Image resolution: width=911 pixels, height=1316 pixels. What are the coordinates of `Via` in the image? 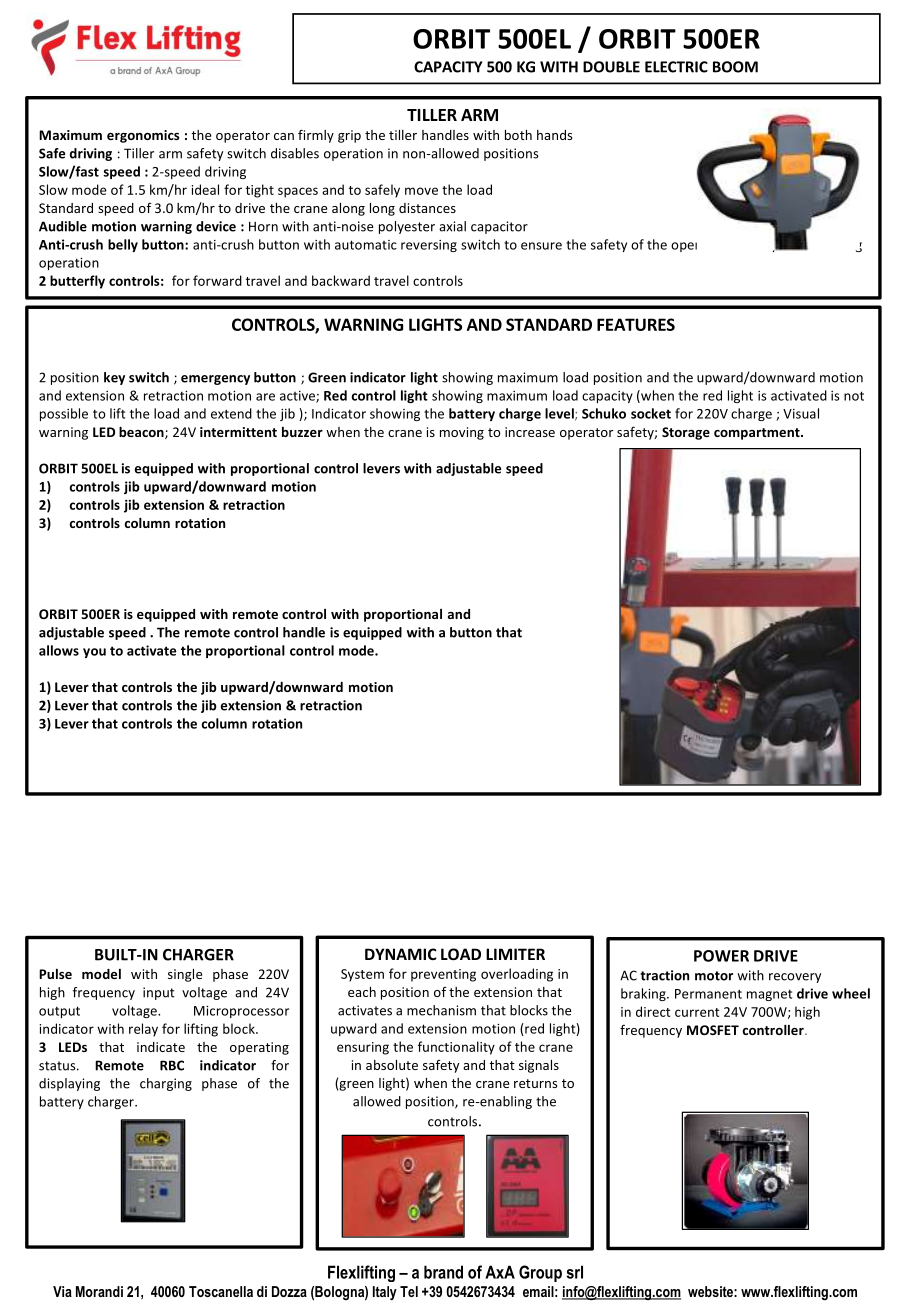 It's located at (62, 1291).
